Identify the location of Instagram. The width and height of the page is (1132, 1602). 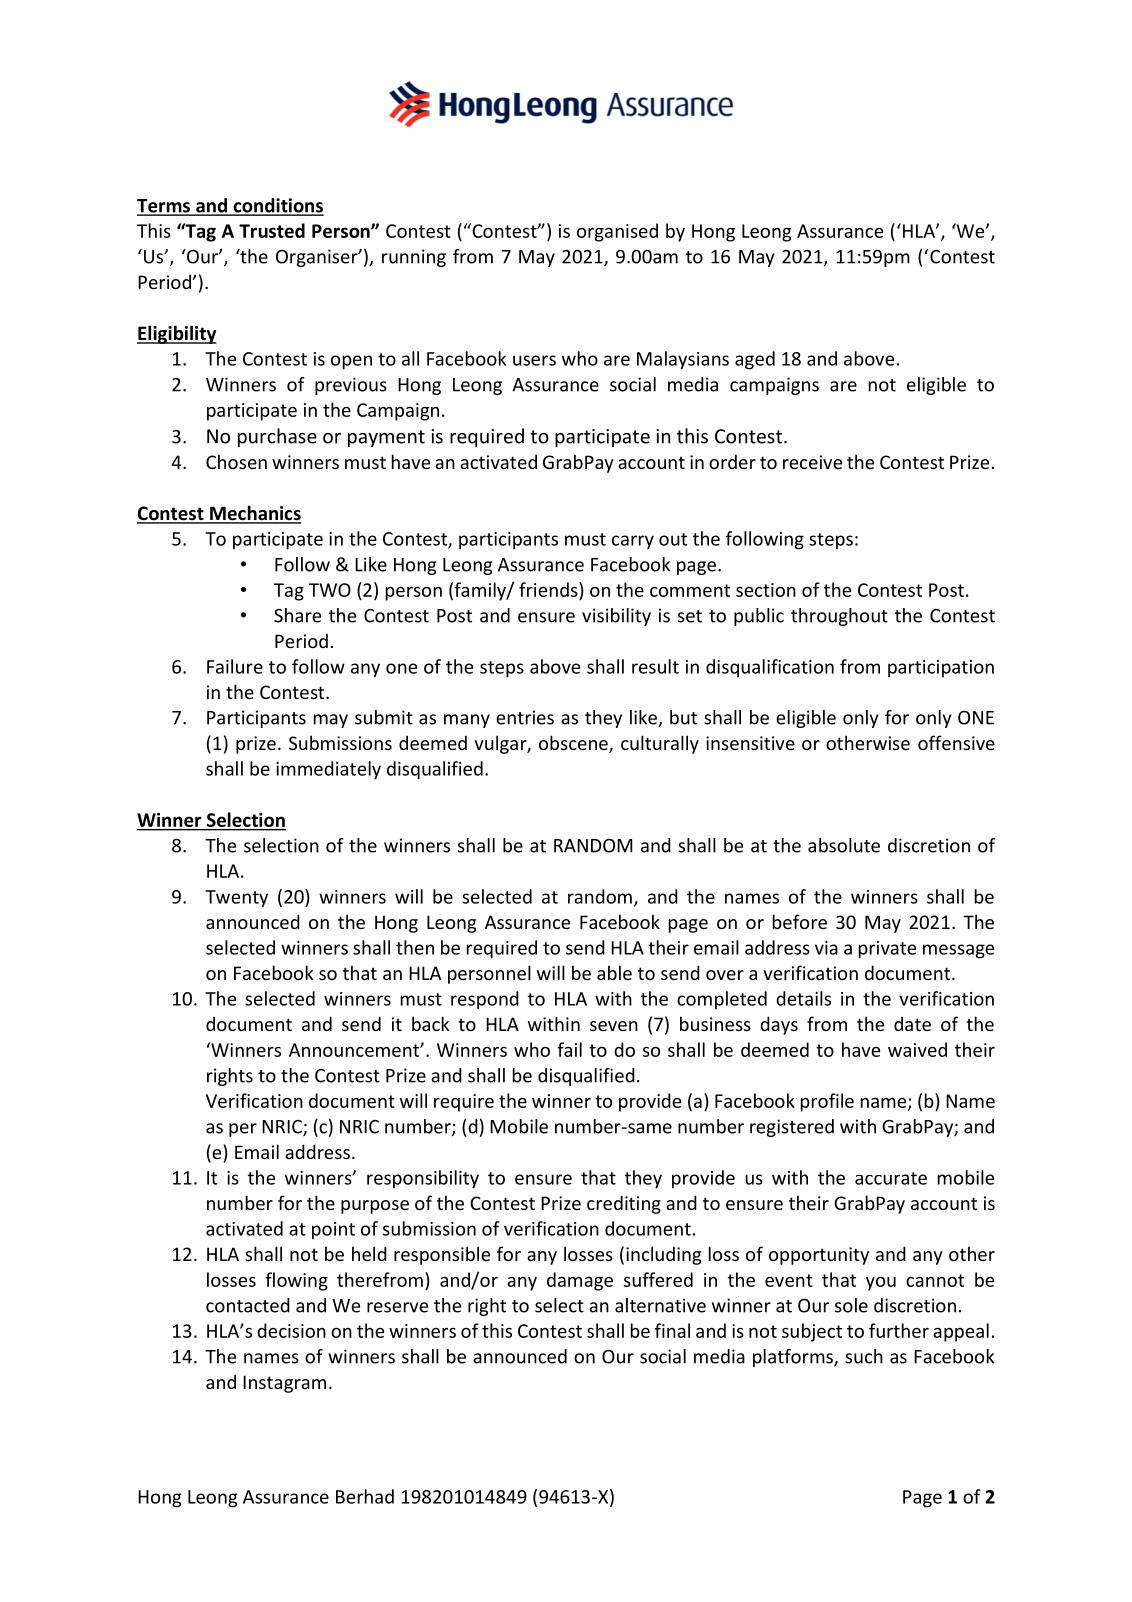
(284, 1384).
